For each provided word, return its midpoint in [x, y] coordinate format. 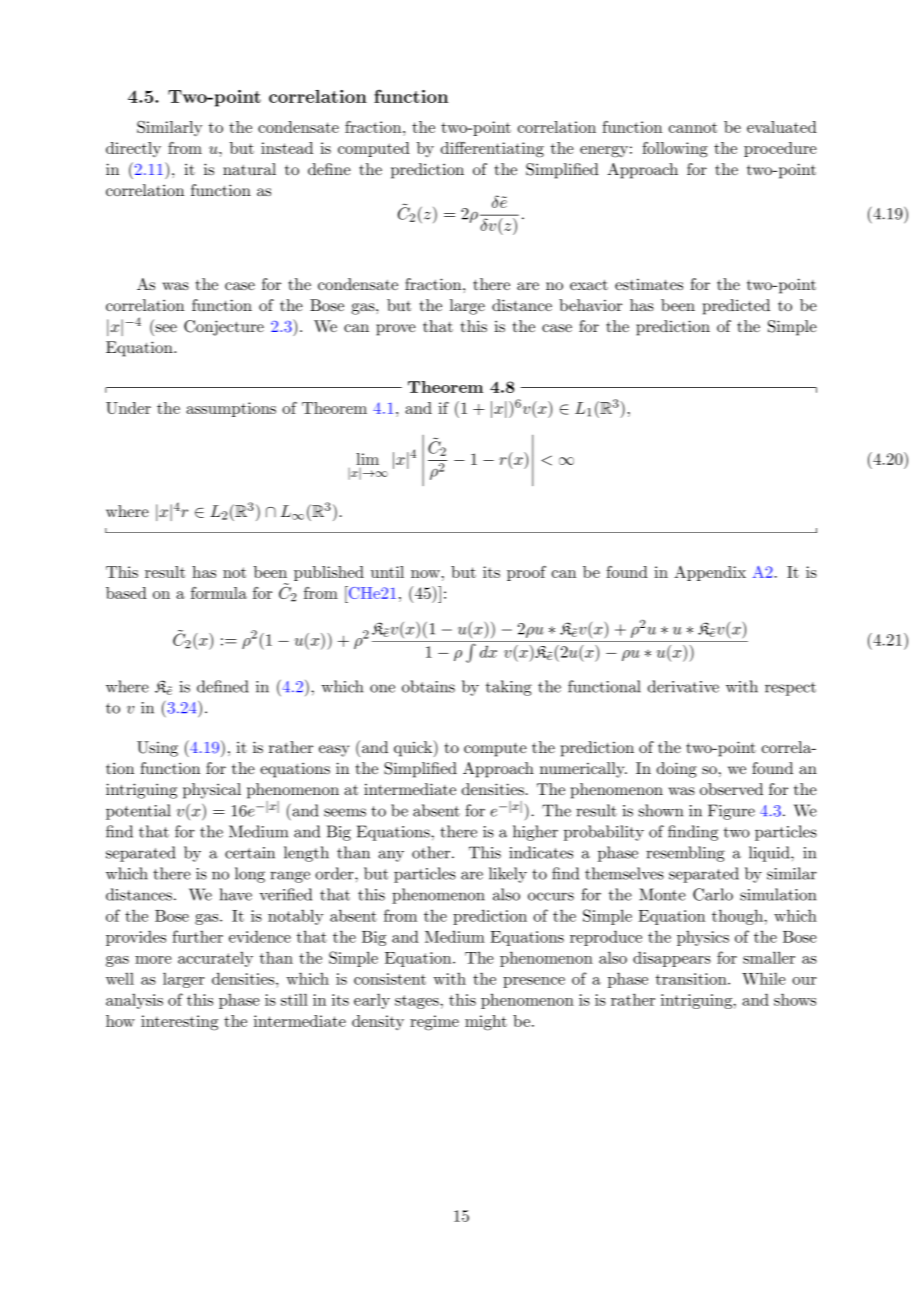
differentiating [492, 150]
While [764, 978]
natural [249, 169]
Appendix [710, 573]
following [675, 150]
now [425, 574]
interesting [179, 1023]
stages [418, 1002]
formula [219, 593]
